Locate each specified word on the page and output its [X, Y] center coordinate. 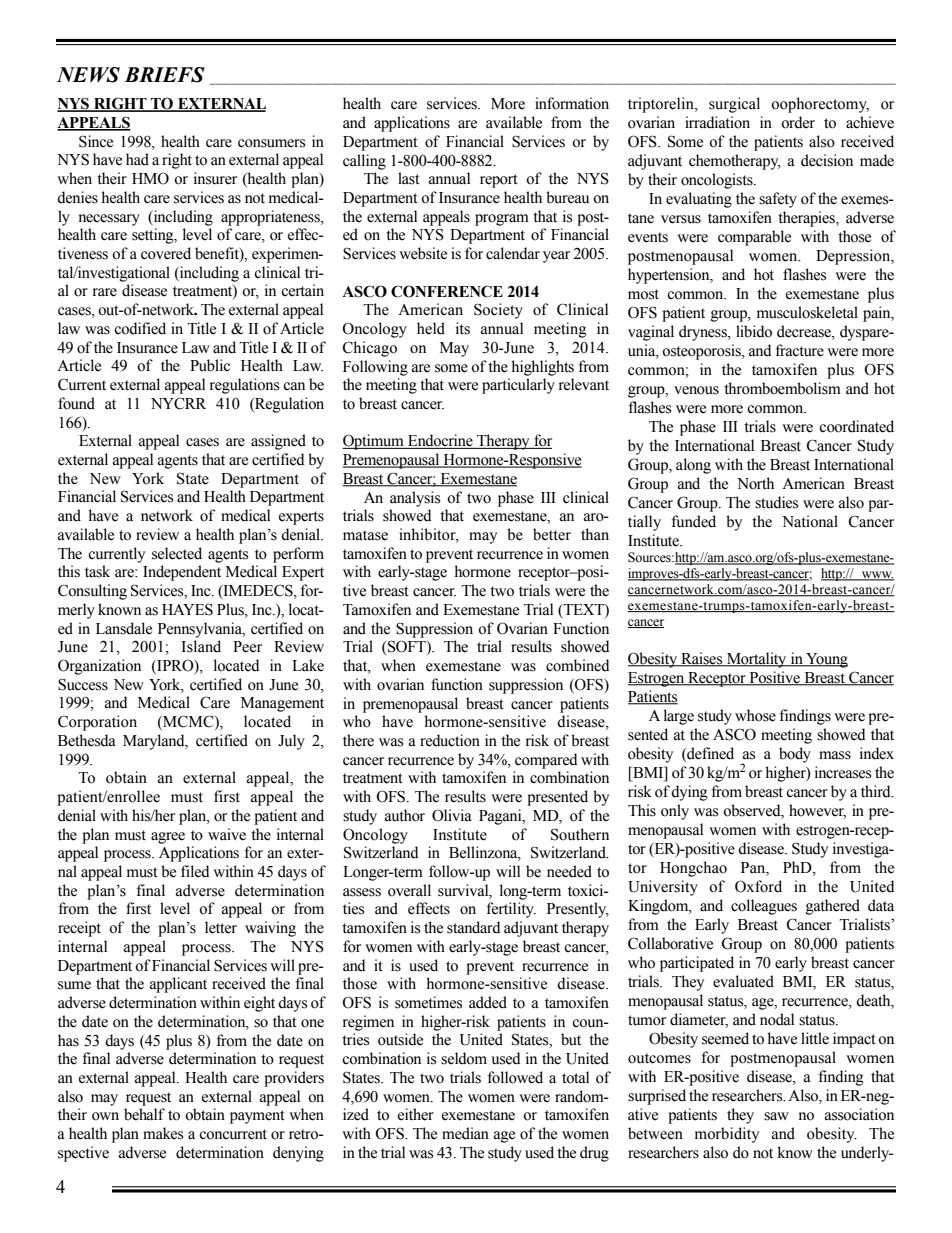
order [798, 122]
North [755, 483]
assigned [278, 442]
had [137, 159]
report [499, 181]
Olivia [452, 815]
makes [163, 1133]
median [465, 1133]
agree [168, 838]
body [795, 755]
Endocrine [440, 441]
